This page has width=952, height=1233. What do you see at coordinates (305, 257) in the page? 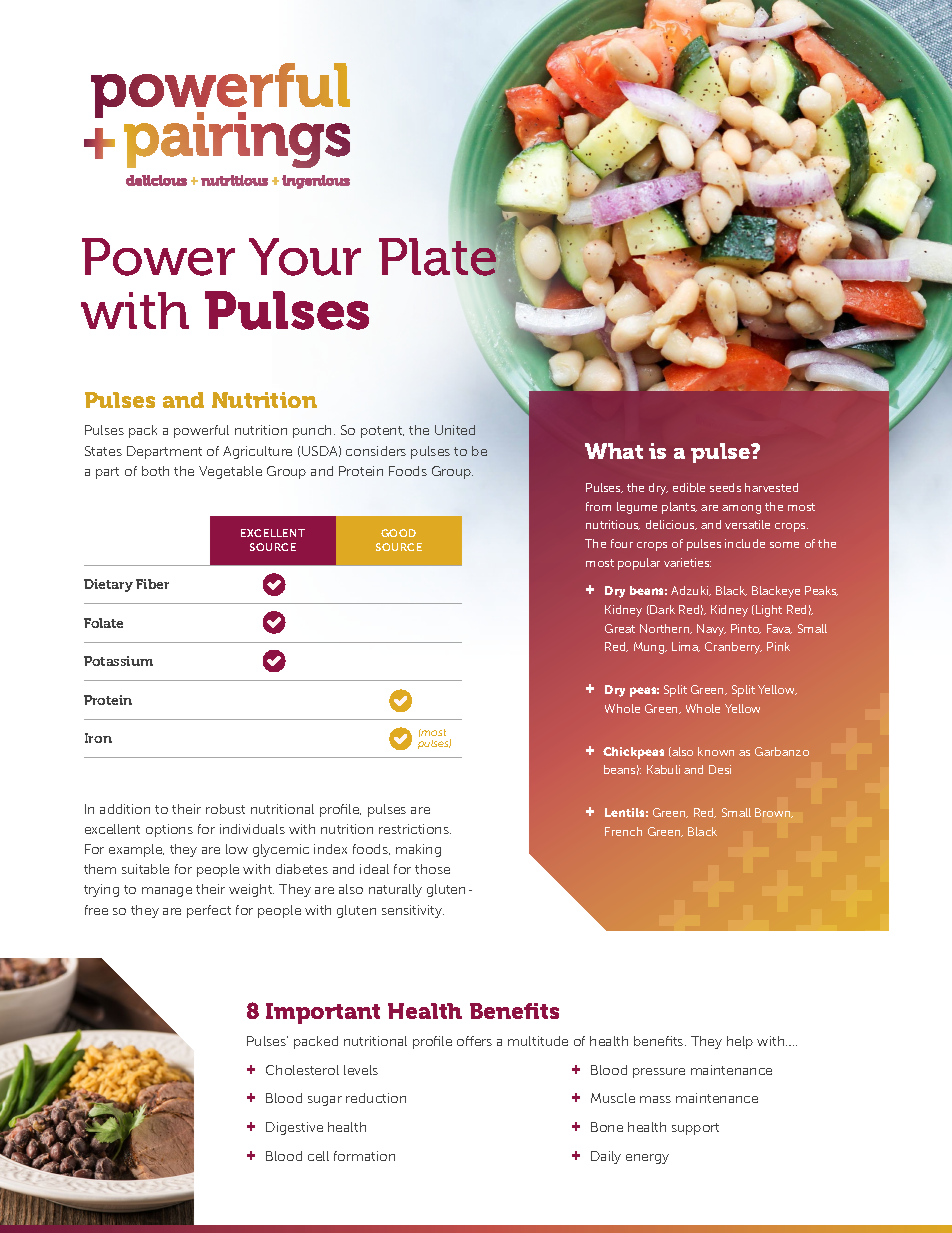
I see `Your` at bounding box center [305, 257].
